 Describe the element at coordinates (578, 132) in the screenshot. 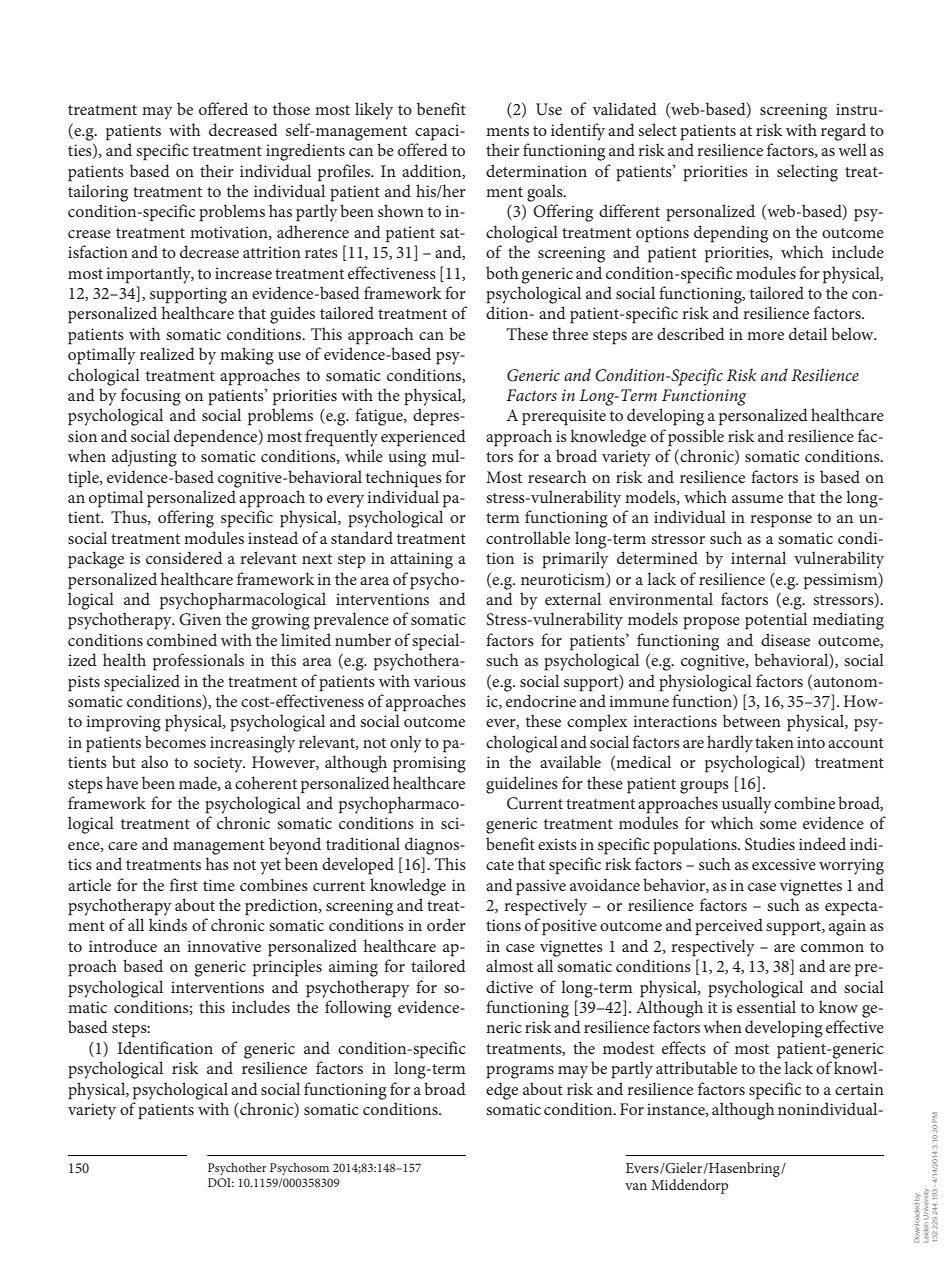

I see `identify` at that location.
